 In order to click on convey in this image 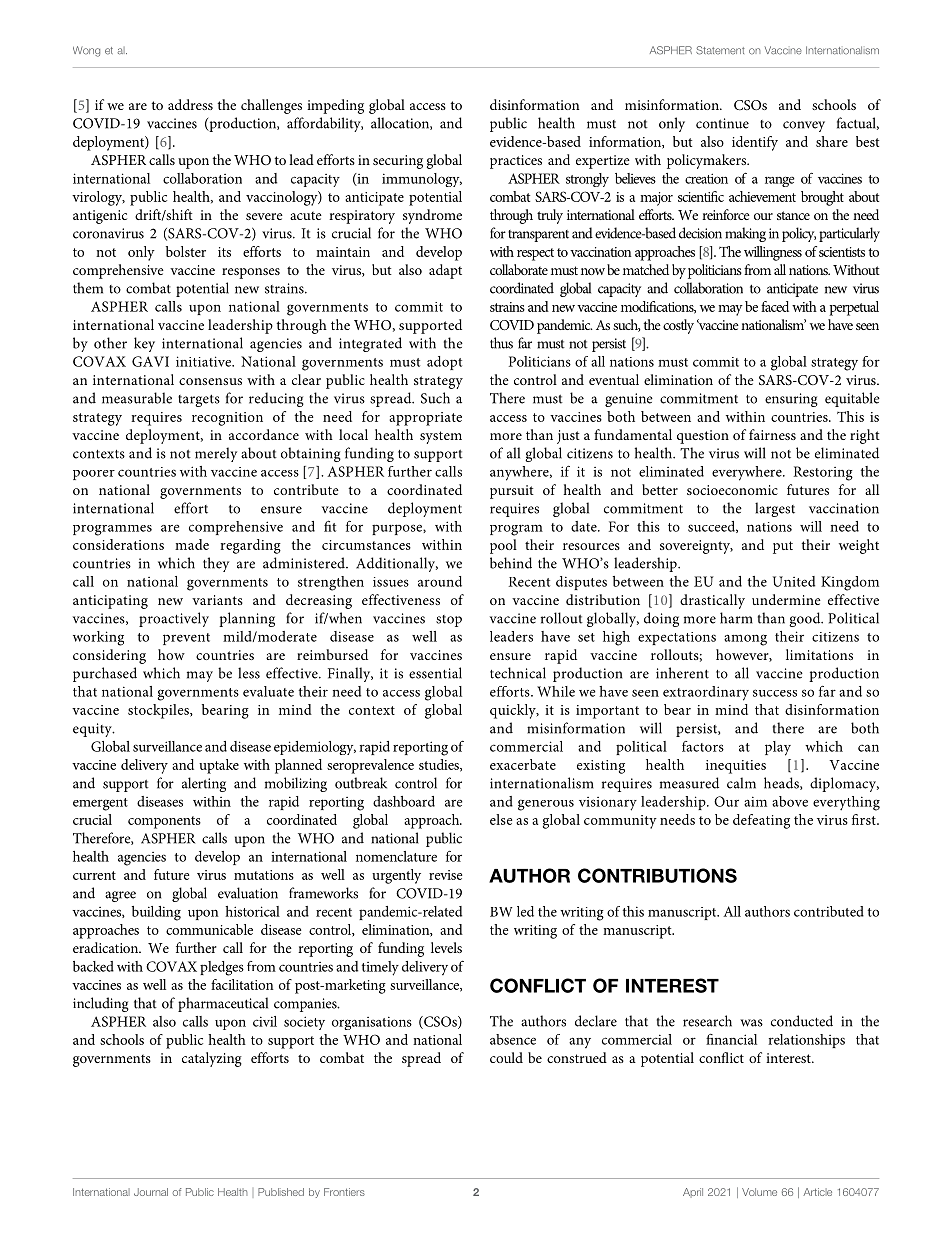, I will do `click(804, 126)`.
